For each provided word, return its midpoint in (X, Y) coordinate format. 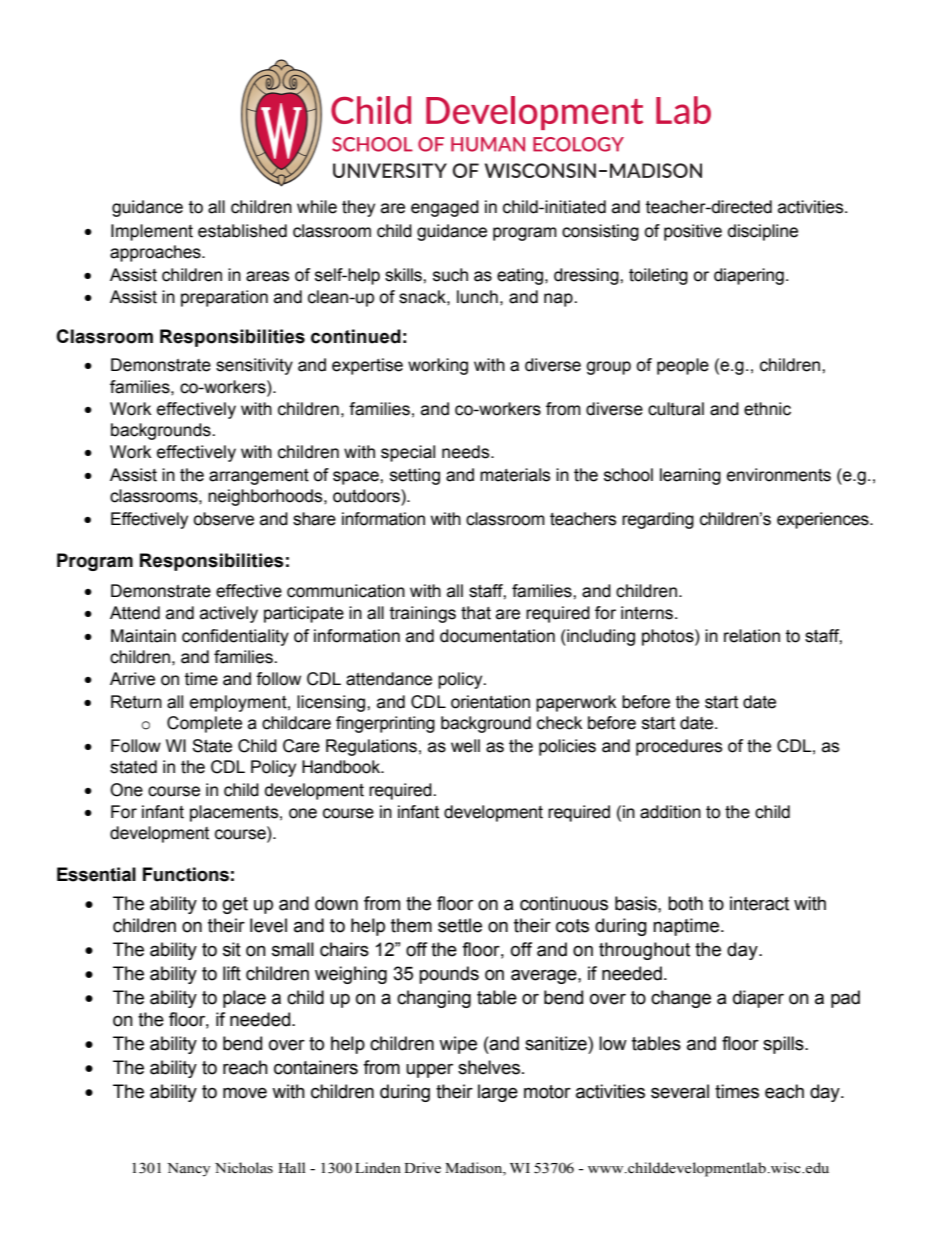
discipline (763, 232)
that (476, 613)
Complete (204, 724)
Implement (152, 232)
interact (759, 903)
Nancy (188, 1170)
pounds (449, 975)
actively (229, 614)
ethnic (767, 409)
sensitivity (254, 366)
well (465, 746)
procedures (679, 747)
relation (752, 636)
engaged (445, 208)
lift (232, 973)
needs (467, 452)
